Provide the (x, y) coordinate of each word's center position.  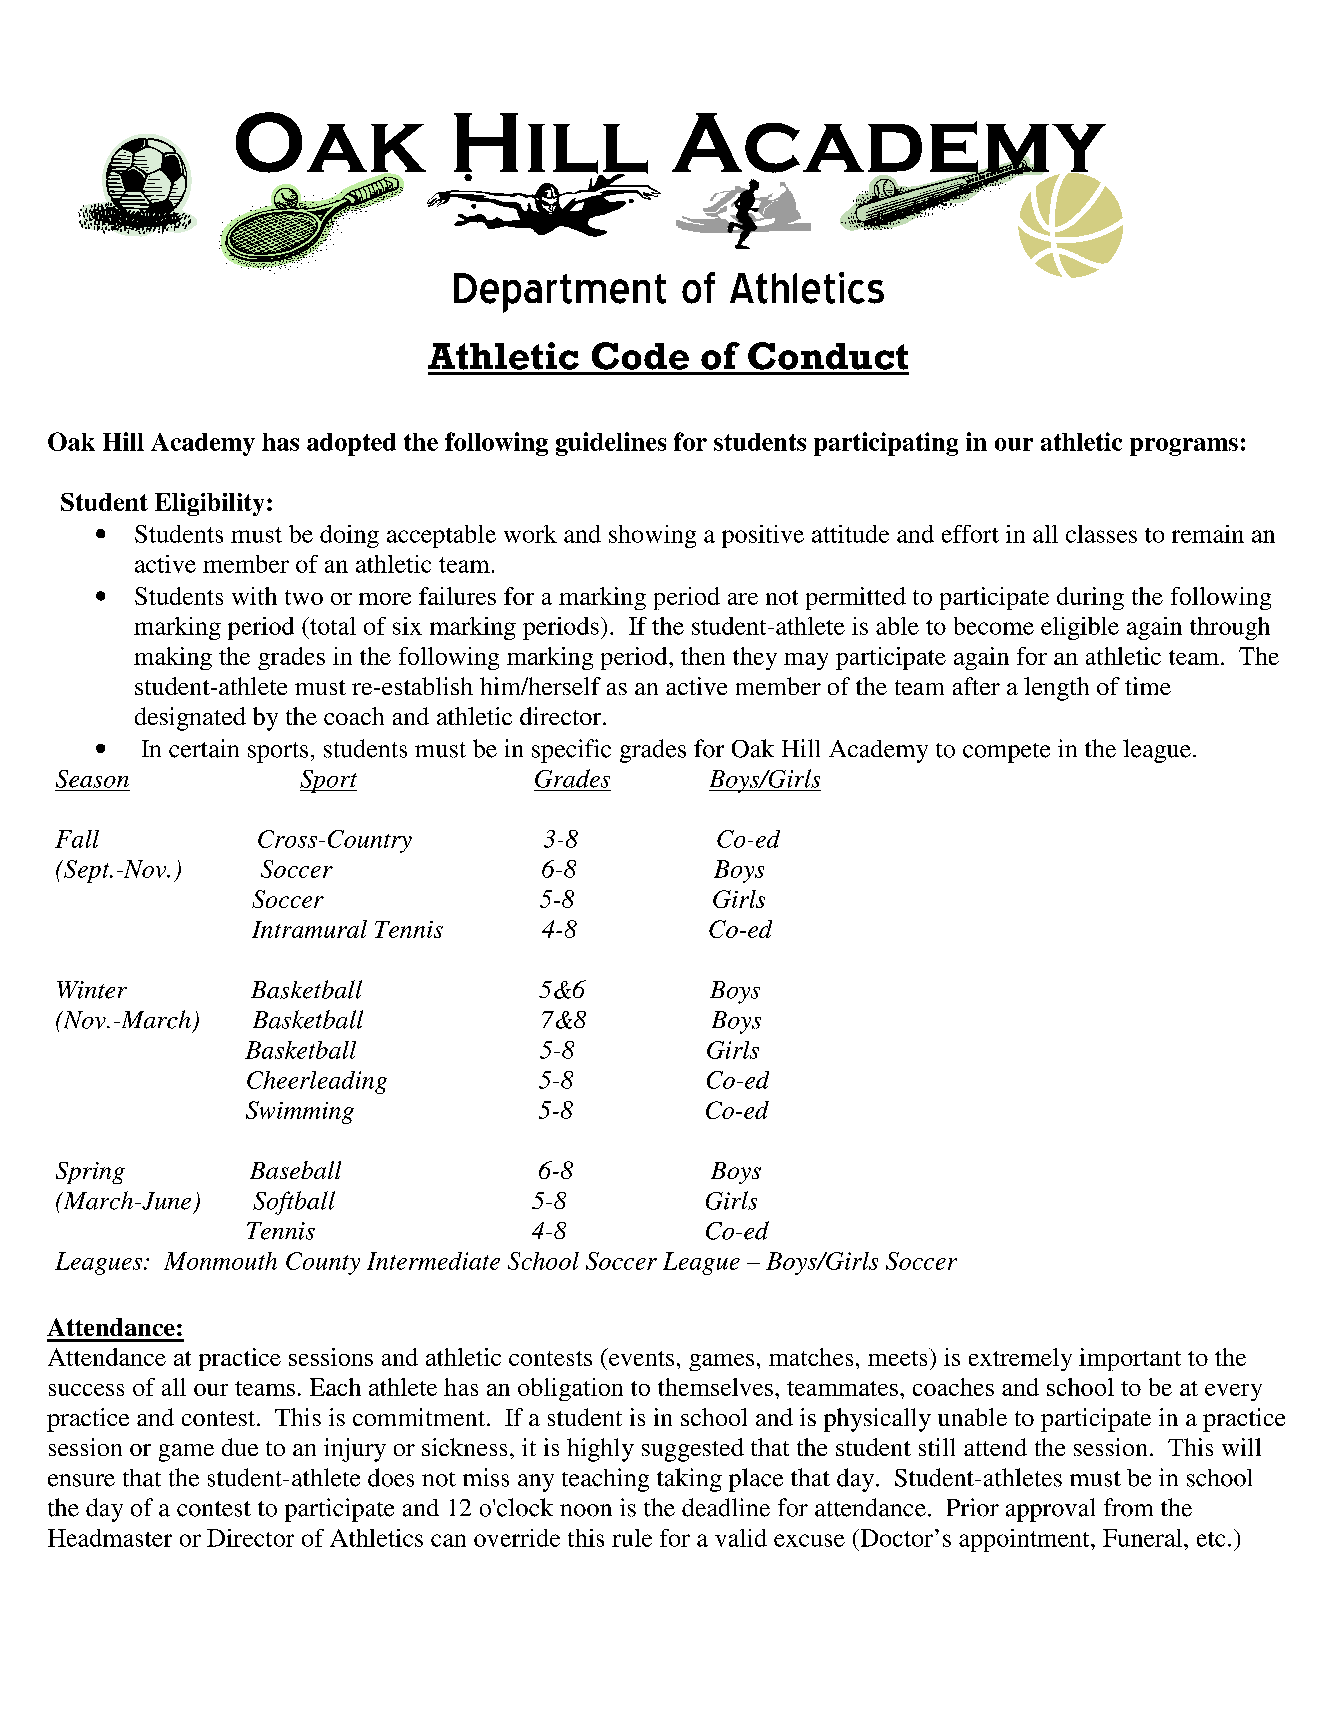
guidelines (611, 444)
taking (689, 1480)
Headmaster (110, 1538)
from (1128, 1507)
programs (1184, 447)
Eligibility (209, 504)
